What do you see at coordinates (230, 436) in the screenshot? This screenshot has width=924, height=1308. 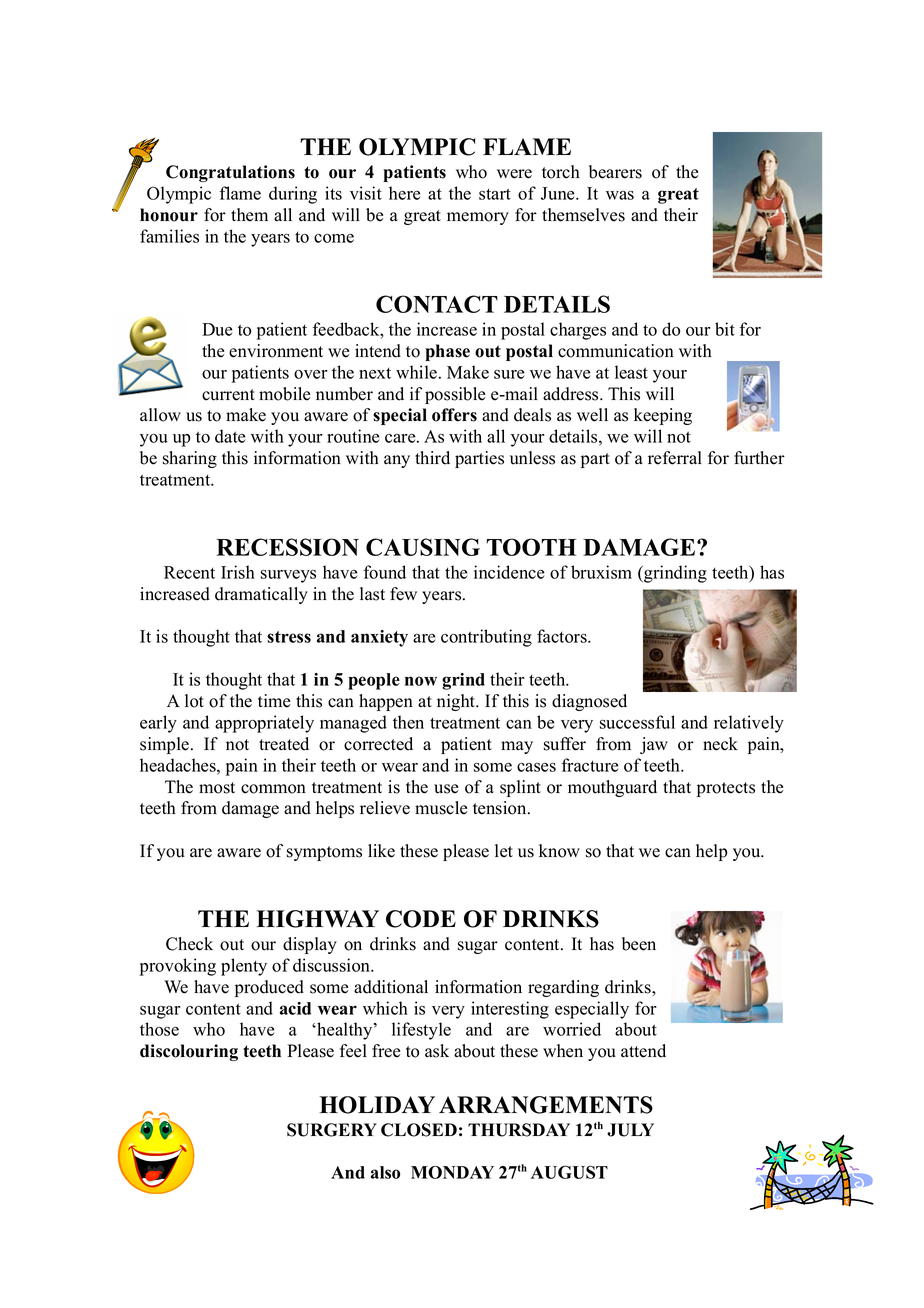 I see `date` at bounding box center [230, 436].
